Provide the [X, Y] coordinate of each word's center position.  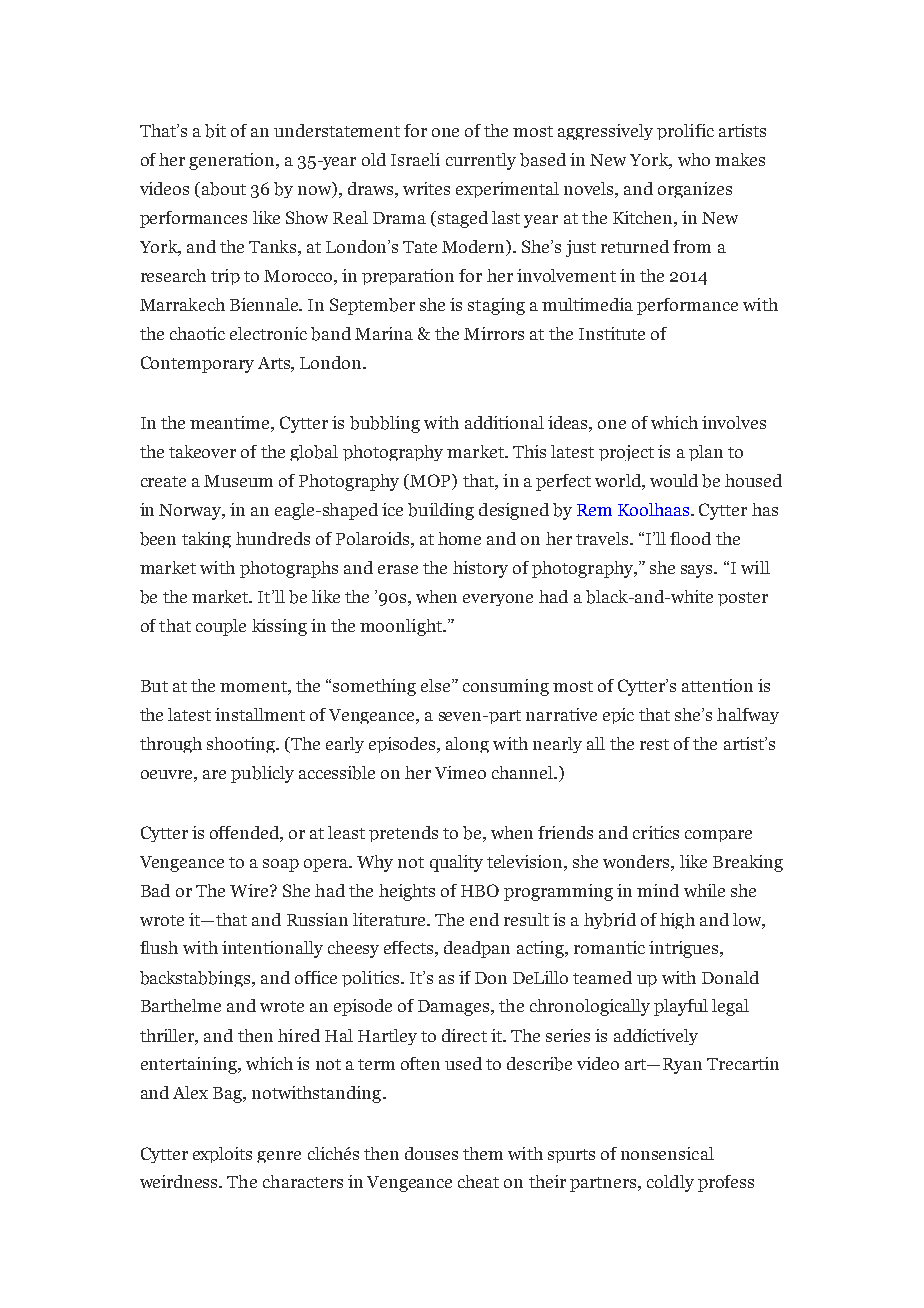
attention [717, 685]
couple [221, 627]
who [694, 159]
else [437, 685]
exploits [222, 1155]
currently [481, 161]
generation [233, 161]
